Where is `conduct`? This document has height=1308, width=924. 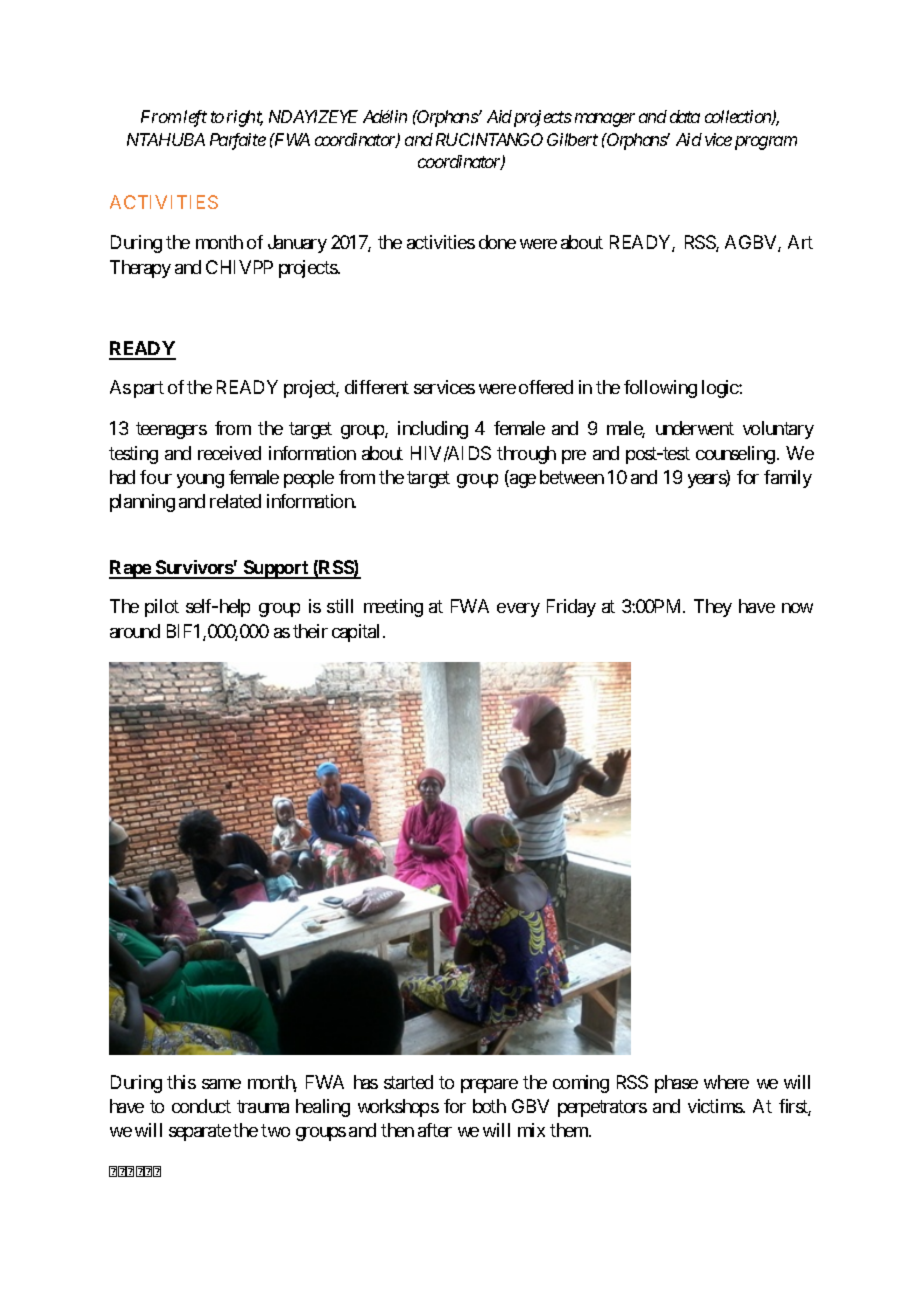
conduct is located at coordinates (201, 1106).
